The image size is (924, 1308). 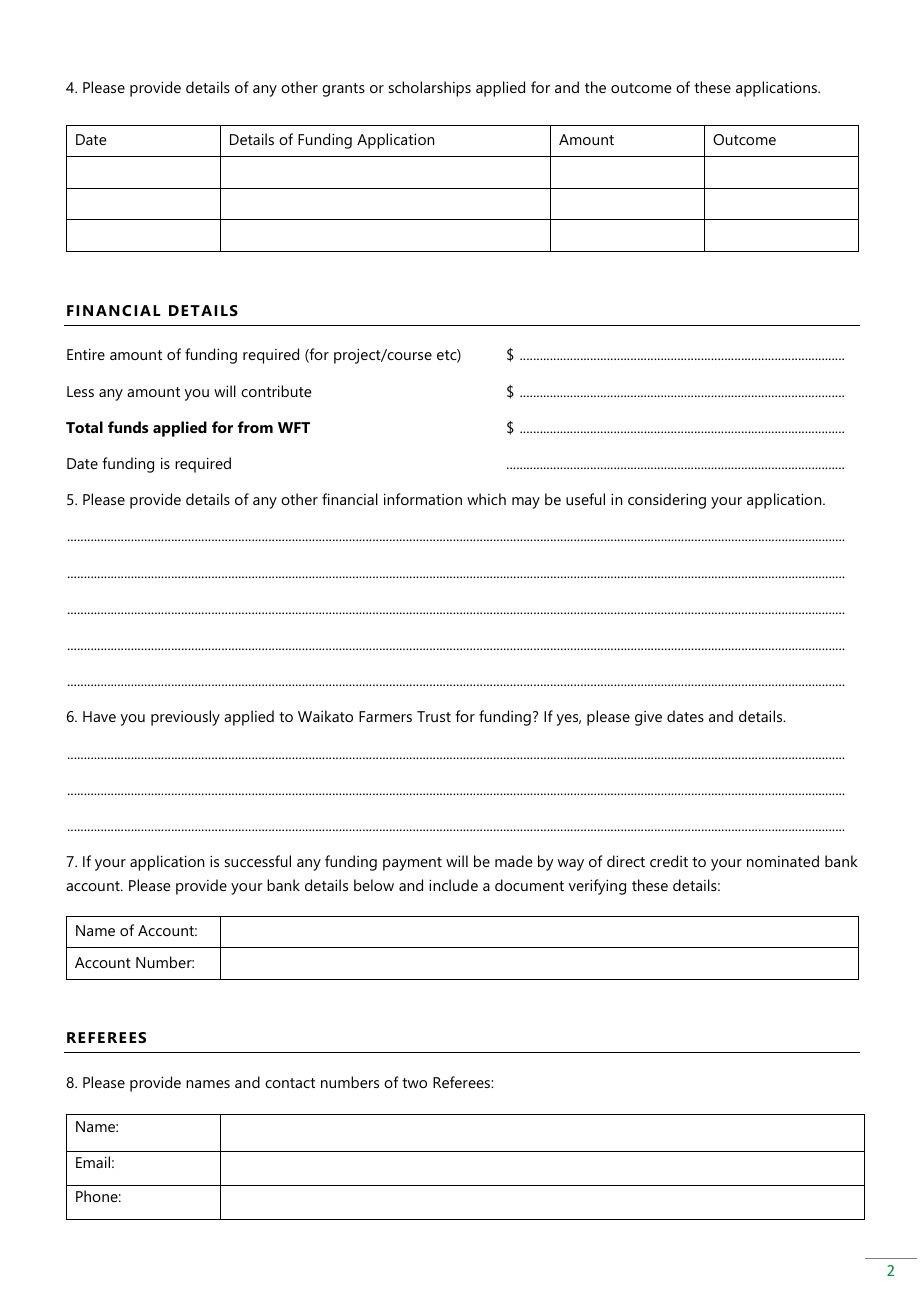 I want to click on successful, so click(x=258, y=861).
